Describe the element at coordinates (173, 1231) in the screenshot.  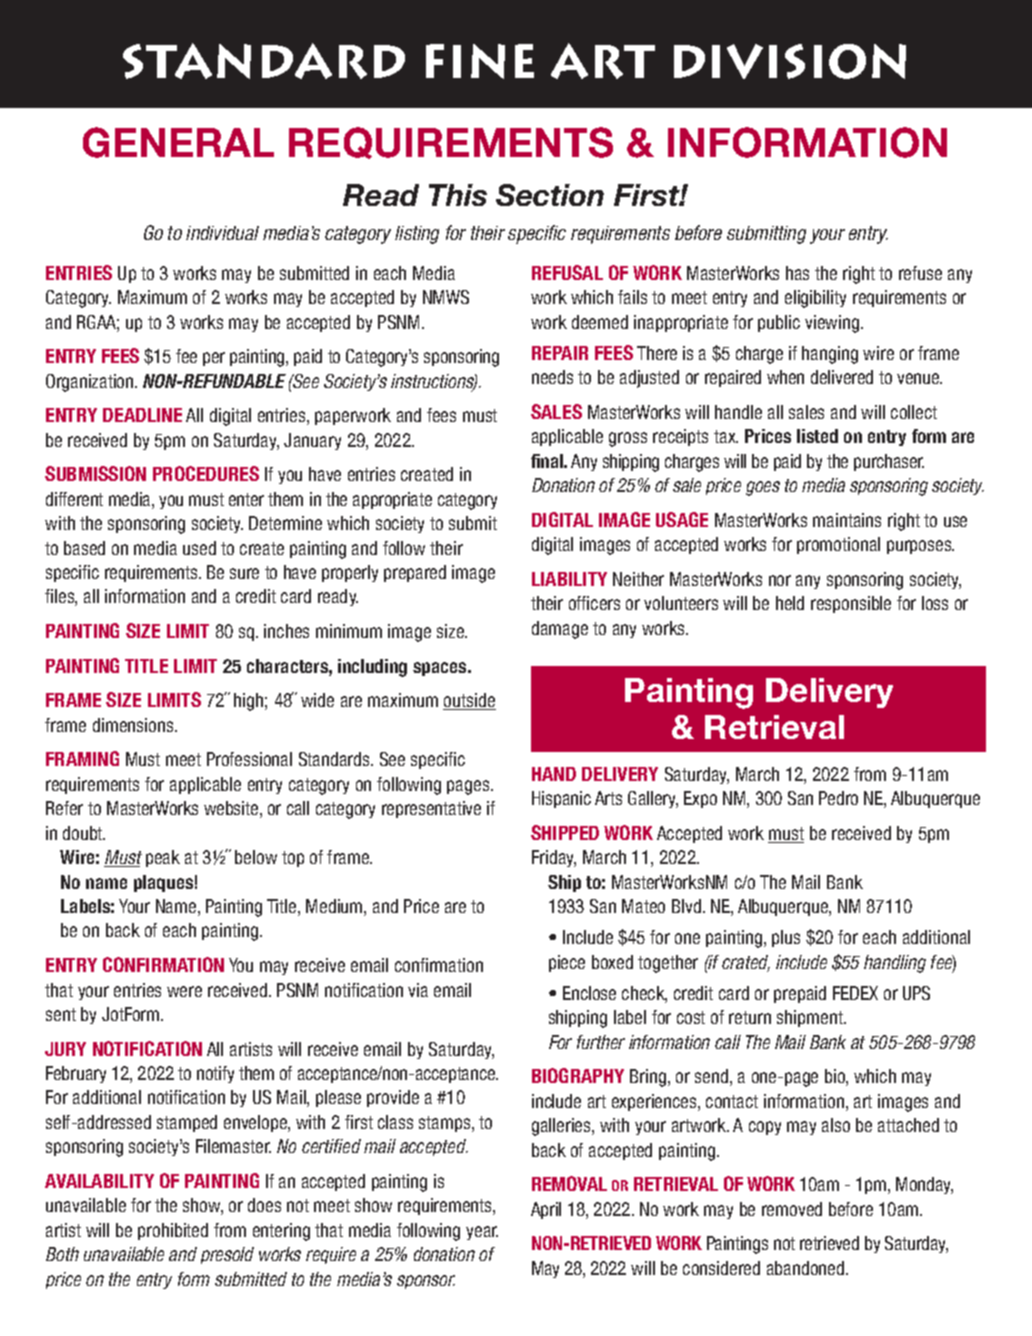
I see `prohibited` at that location.
